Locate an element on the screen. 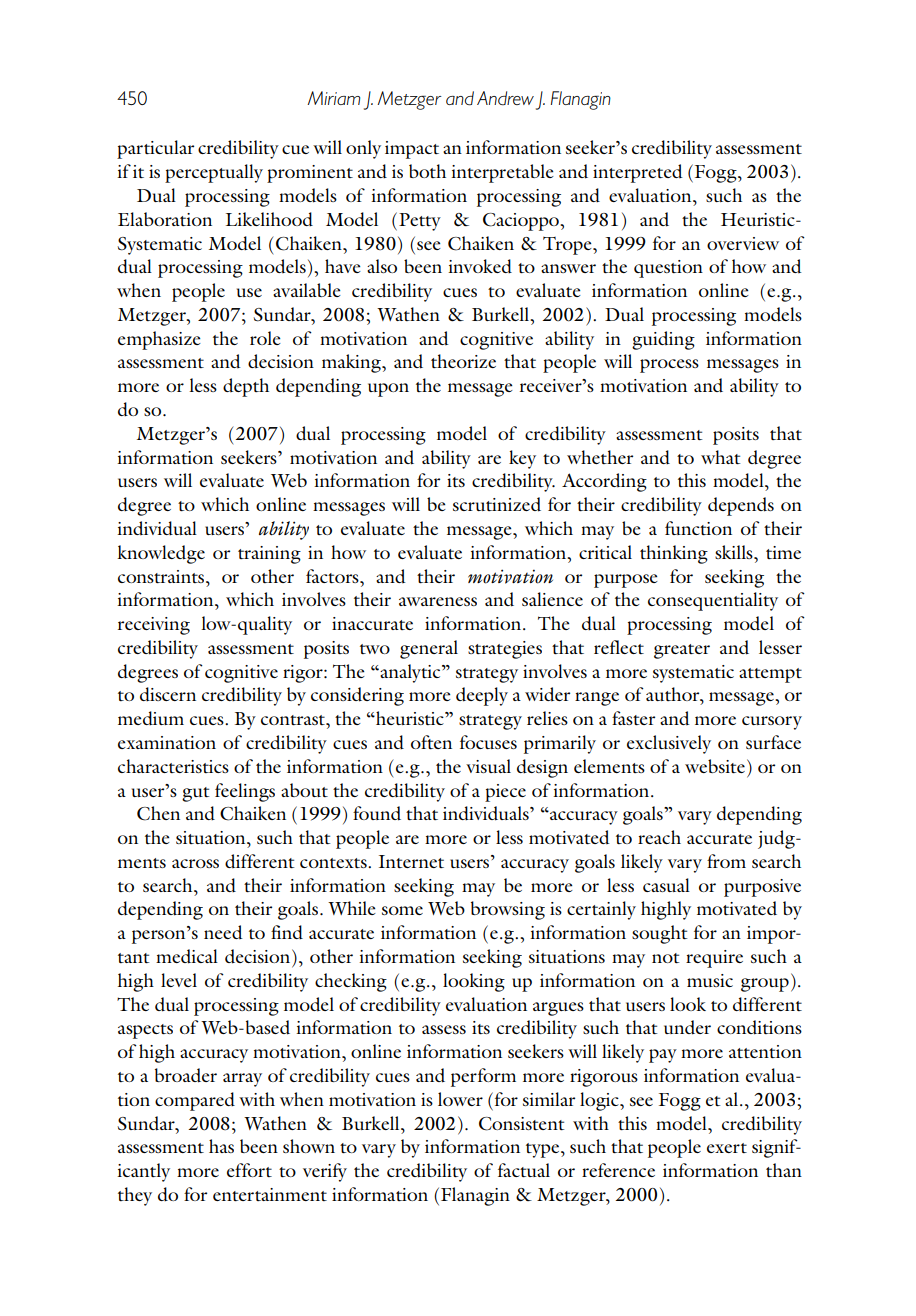 Image resolution: width=916 pixels, height=1316 pixels. effort is located at coordinates (249, 1170).
